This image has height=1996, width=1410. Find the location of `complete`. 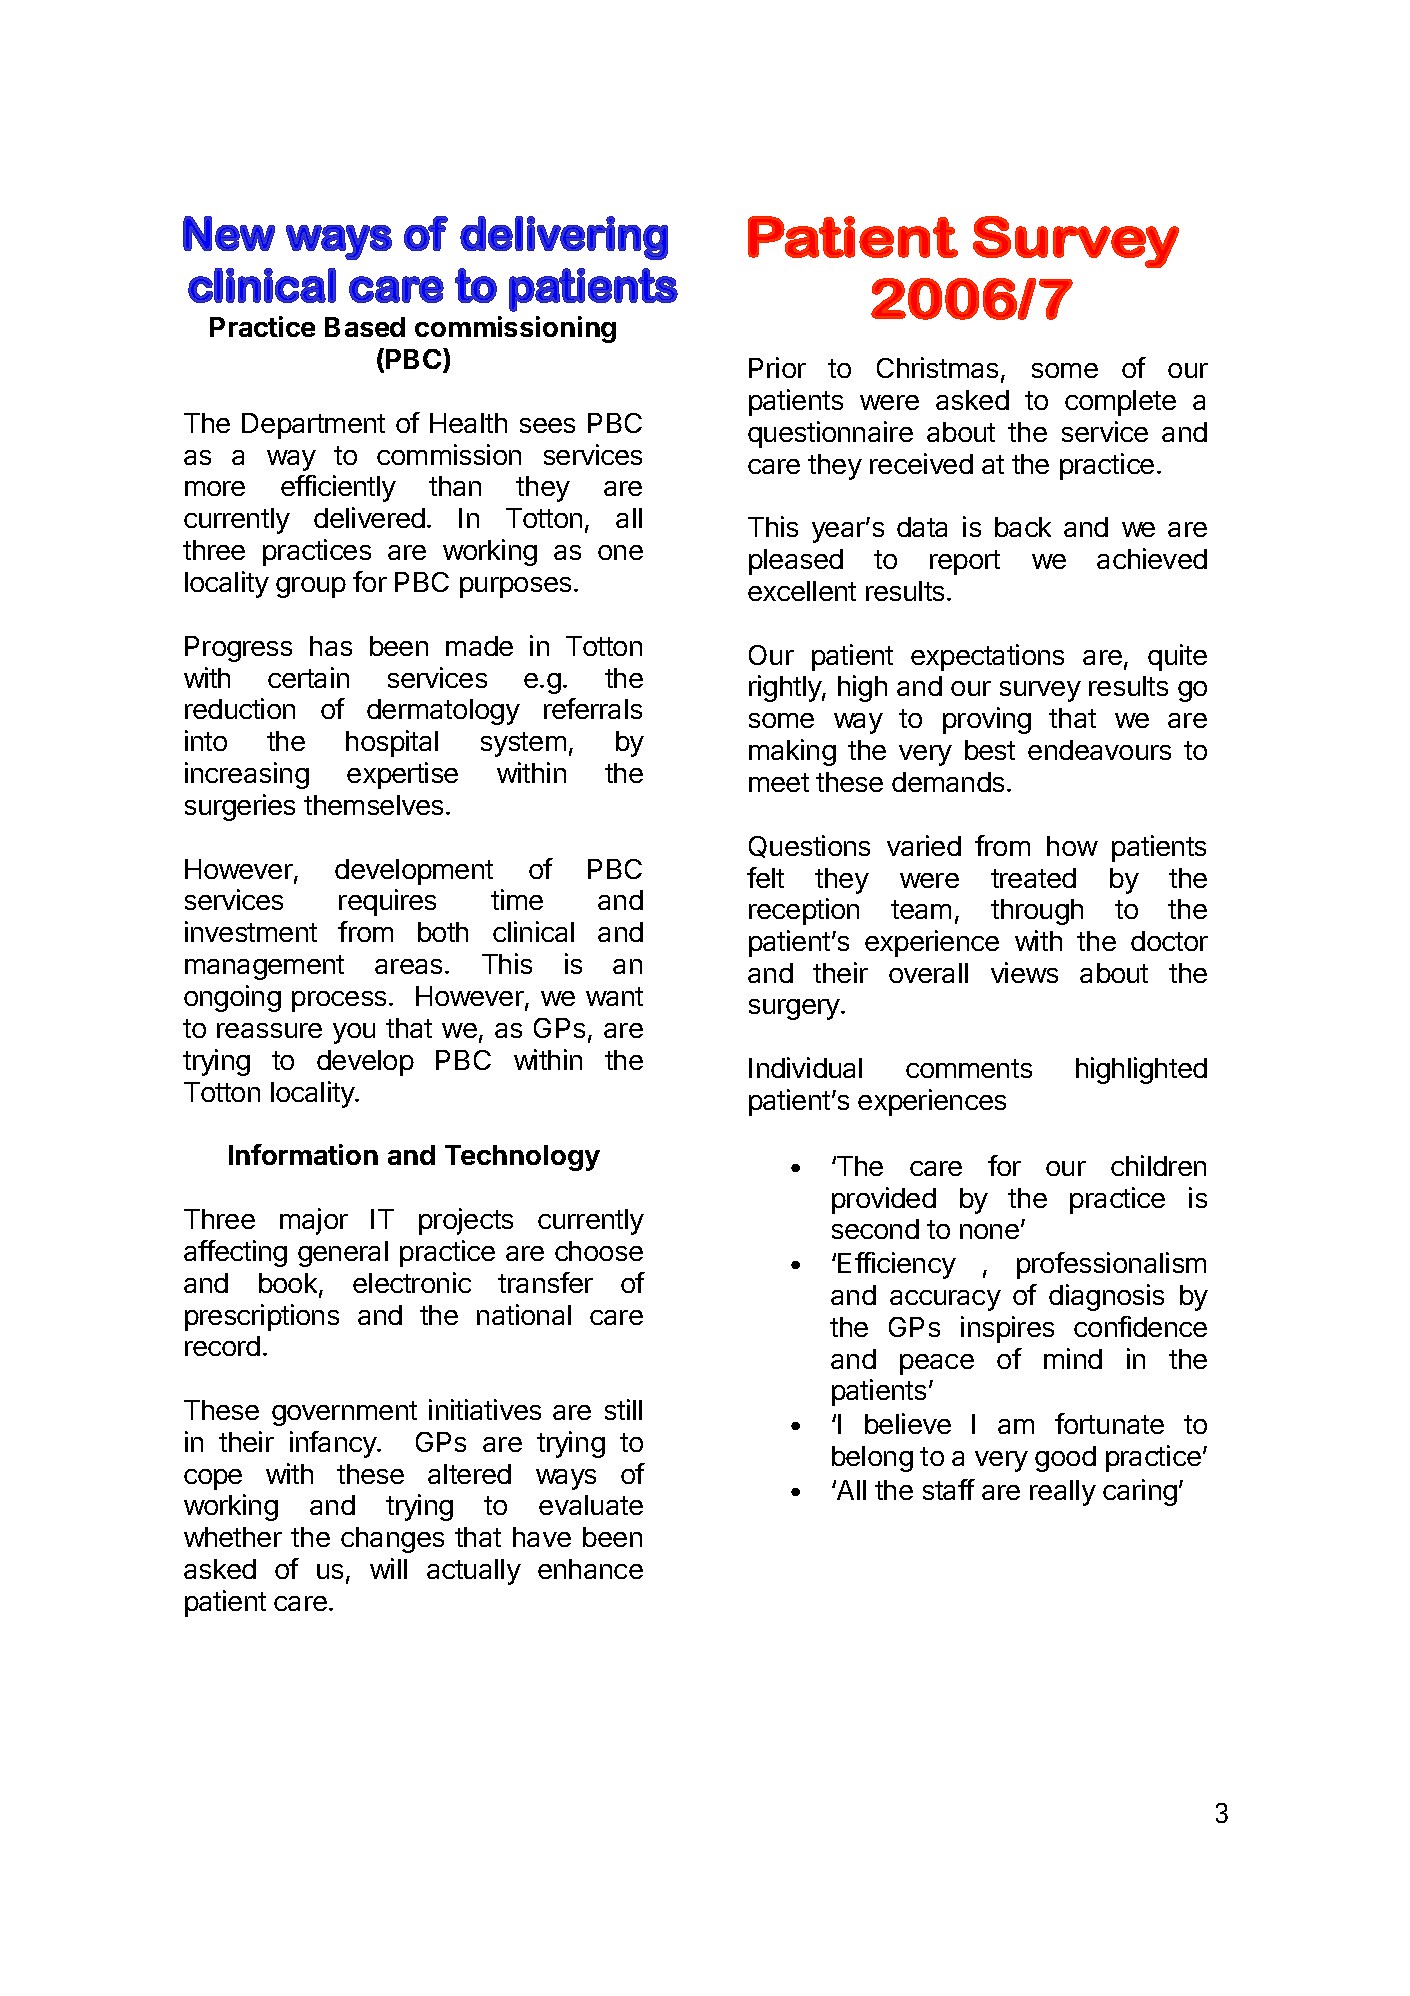

complete is located at coordinates (1120, 403).
